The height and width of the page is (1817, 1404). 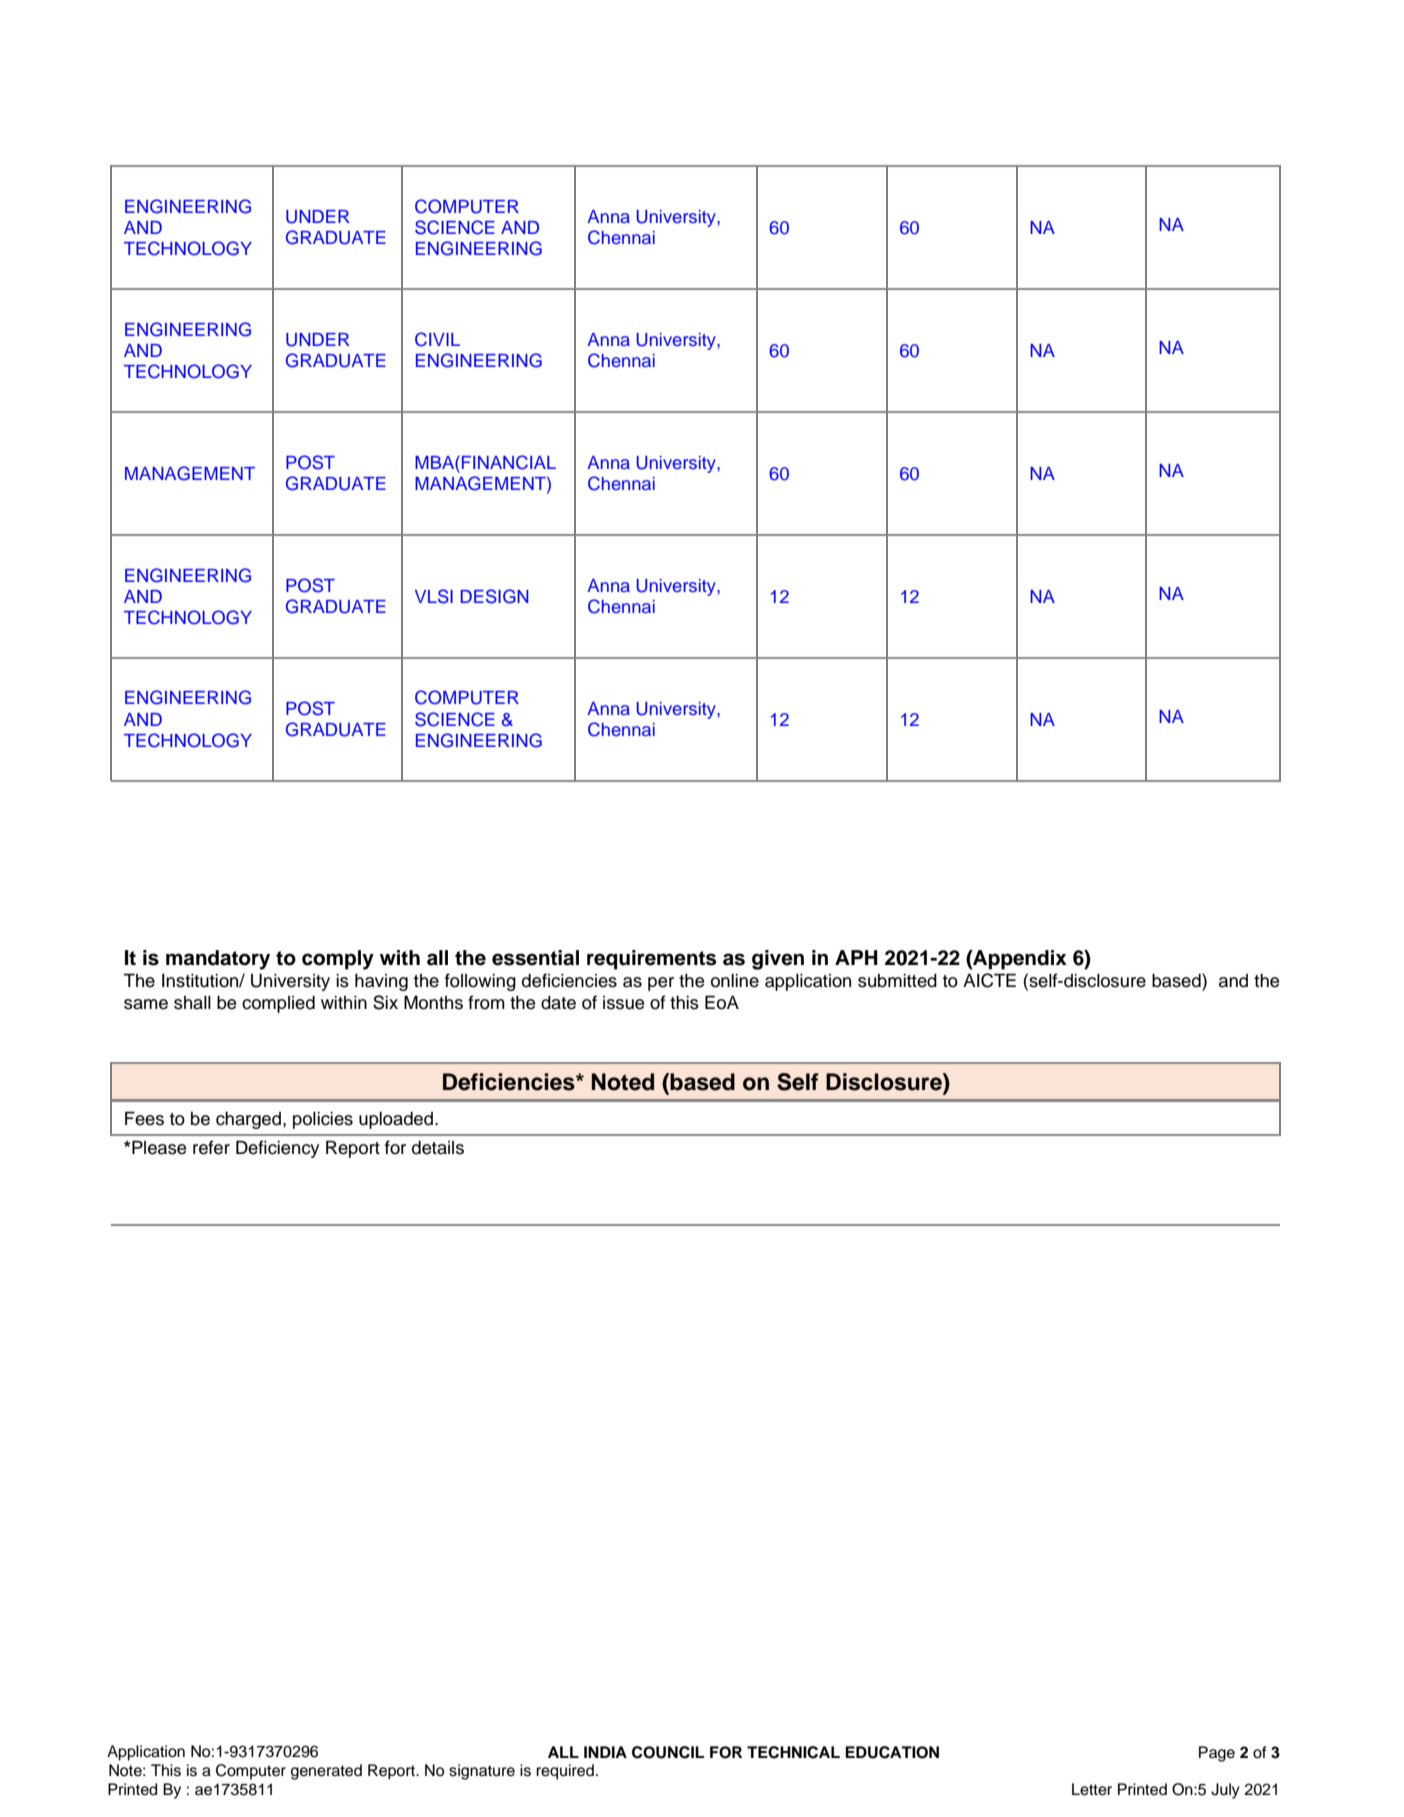 What do you see at coordinates (668, 1752) in the page?
I see `COUNCIL` at bounding box center [668, 1752].
